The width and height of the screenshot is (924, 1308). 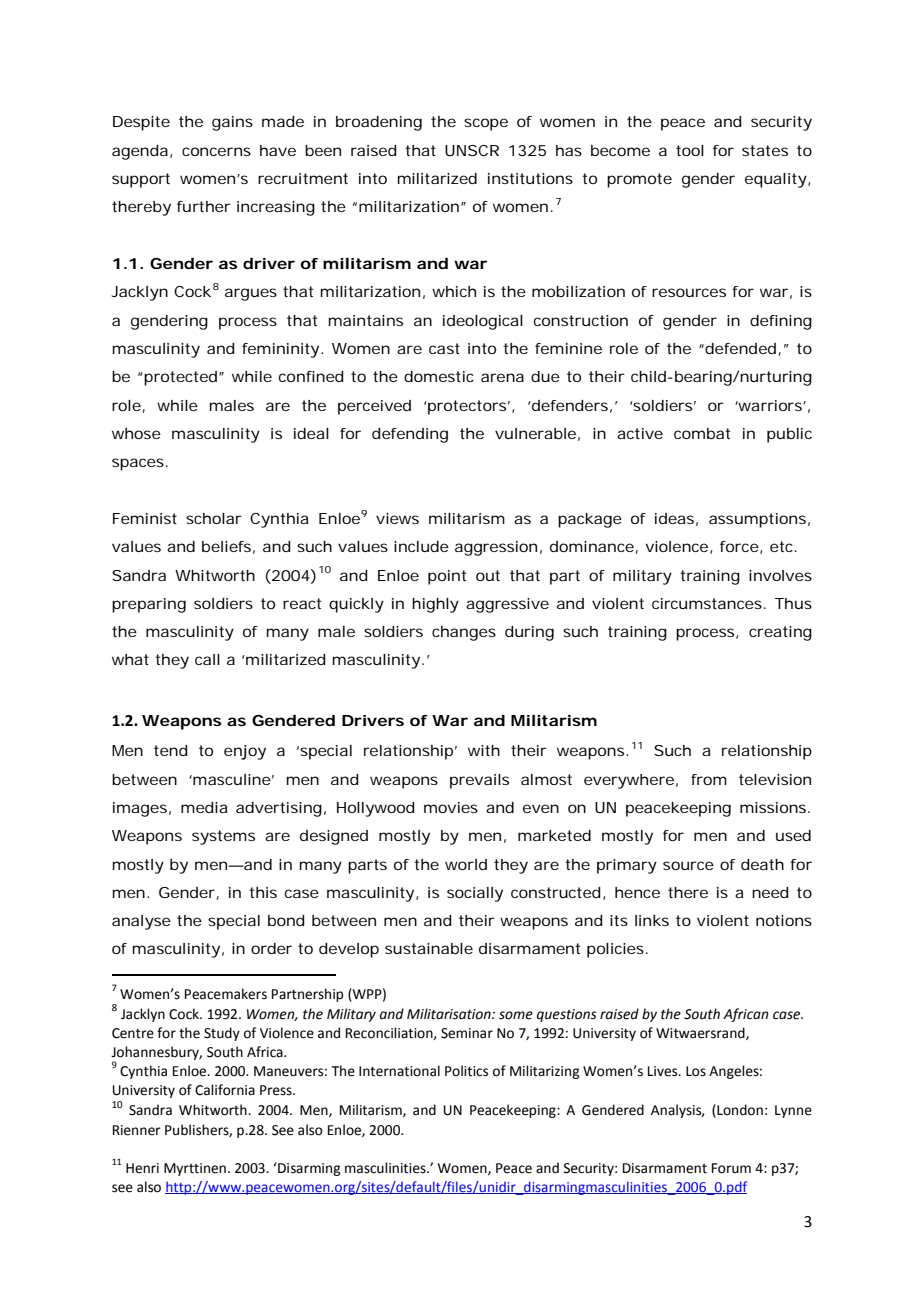 I want to click on movies, so click(x=451, y=807).
